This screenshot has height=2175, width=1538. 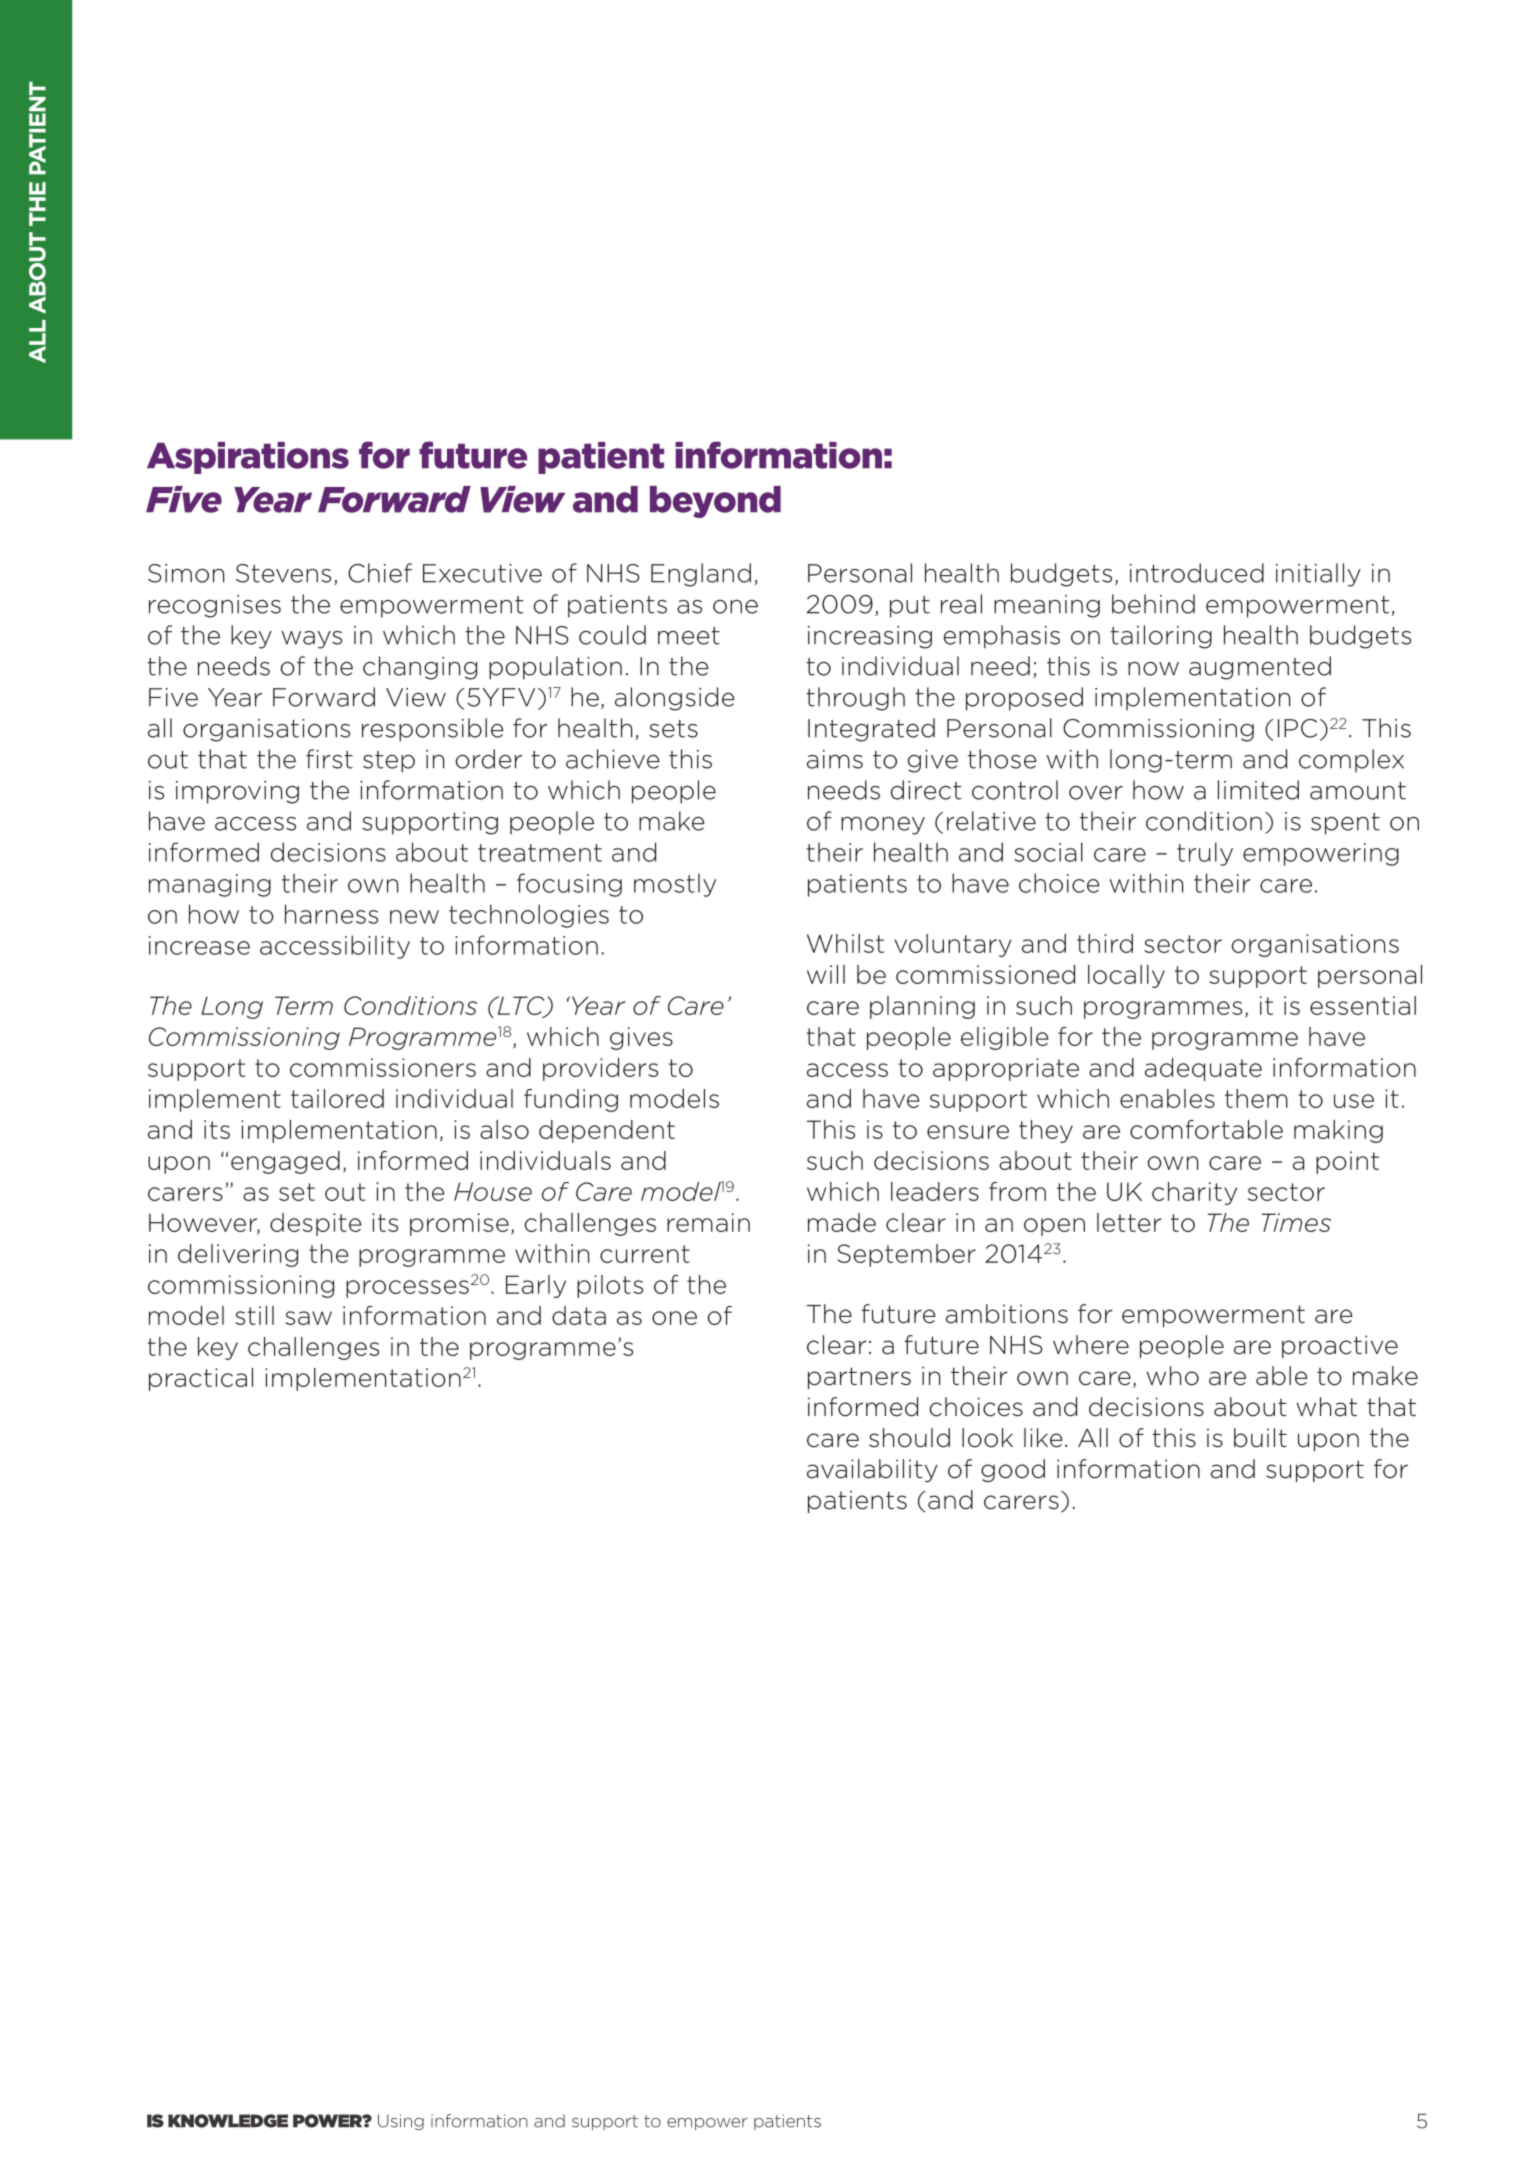 What do you see at coordinates (228, 2121) in the screenshot?
I see `KNOWLEDGE` at bounding box center [228, 2121].
